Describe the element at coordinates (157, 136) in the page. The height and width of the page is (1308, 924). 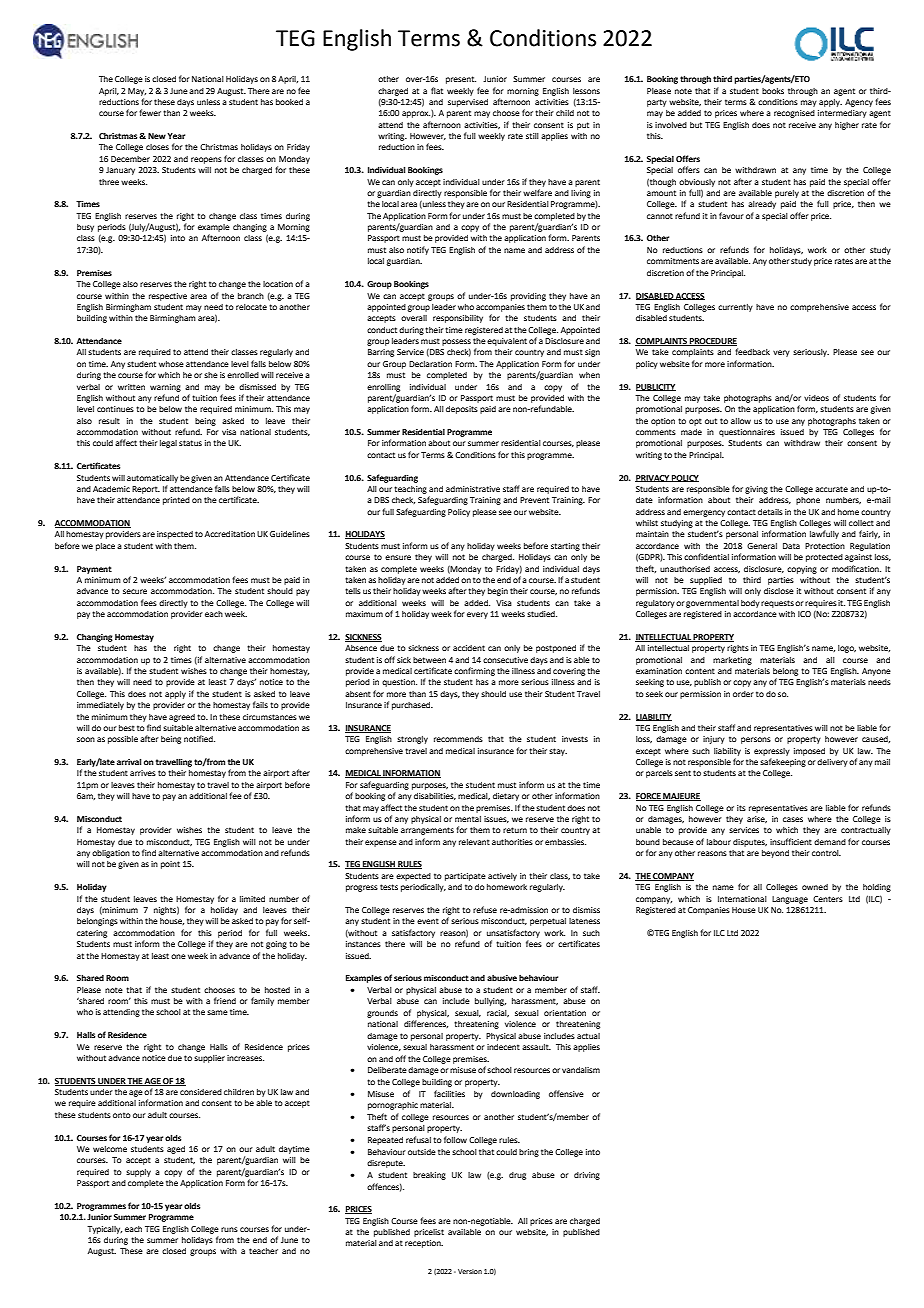
I see `New` at that location.
